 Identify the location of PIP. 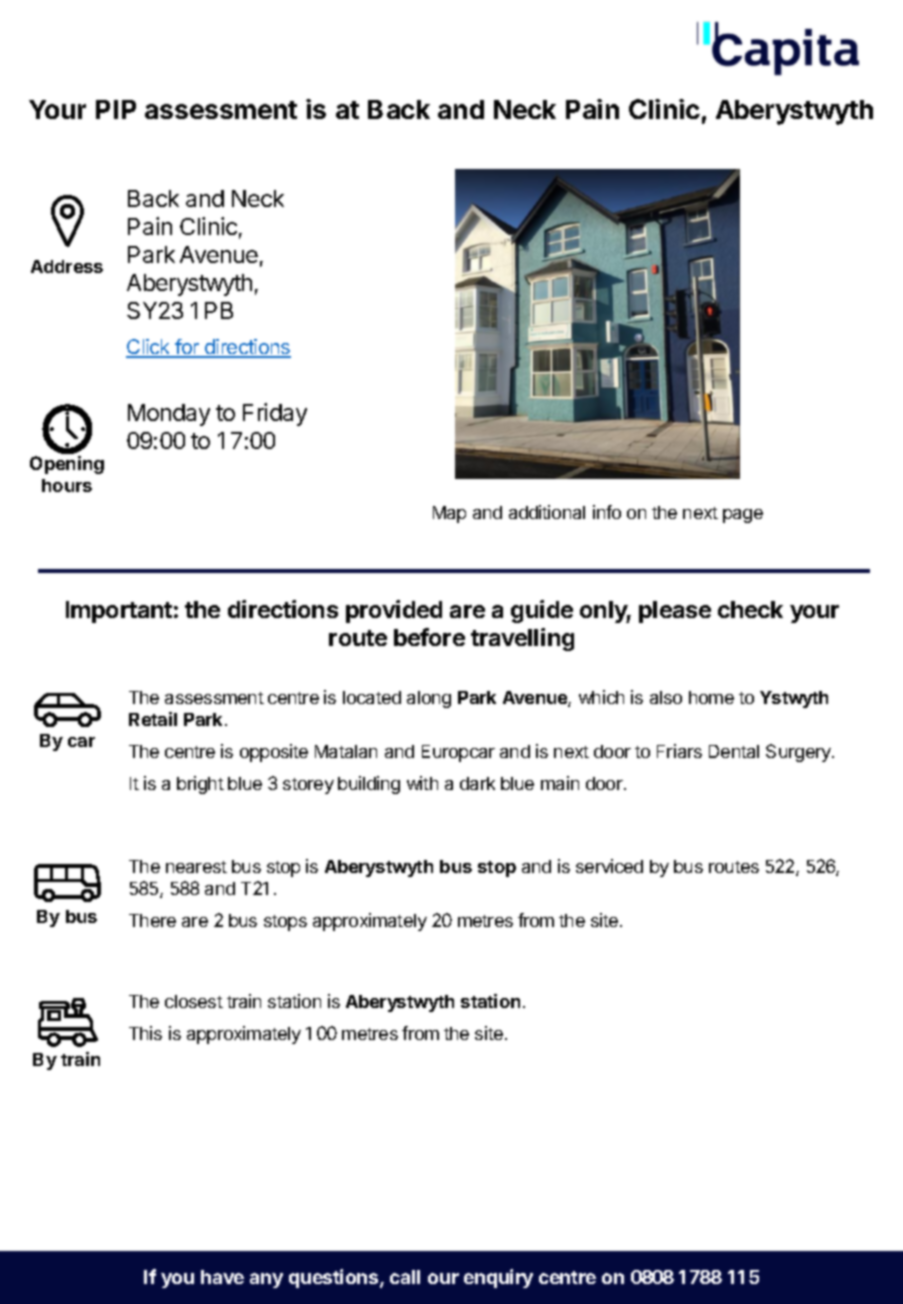
(116, 109).
